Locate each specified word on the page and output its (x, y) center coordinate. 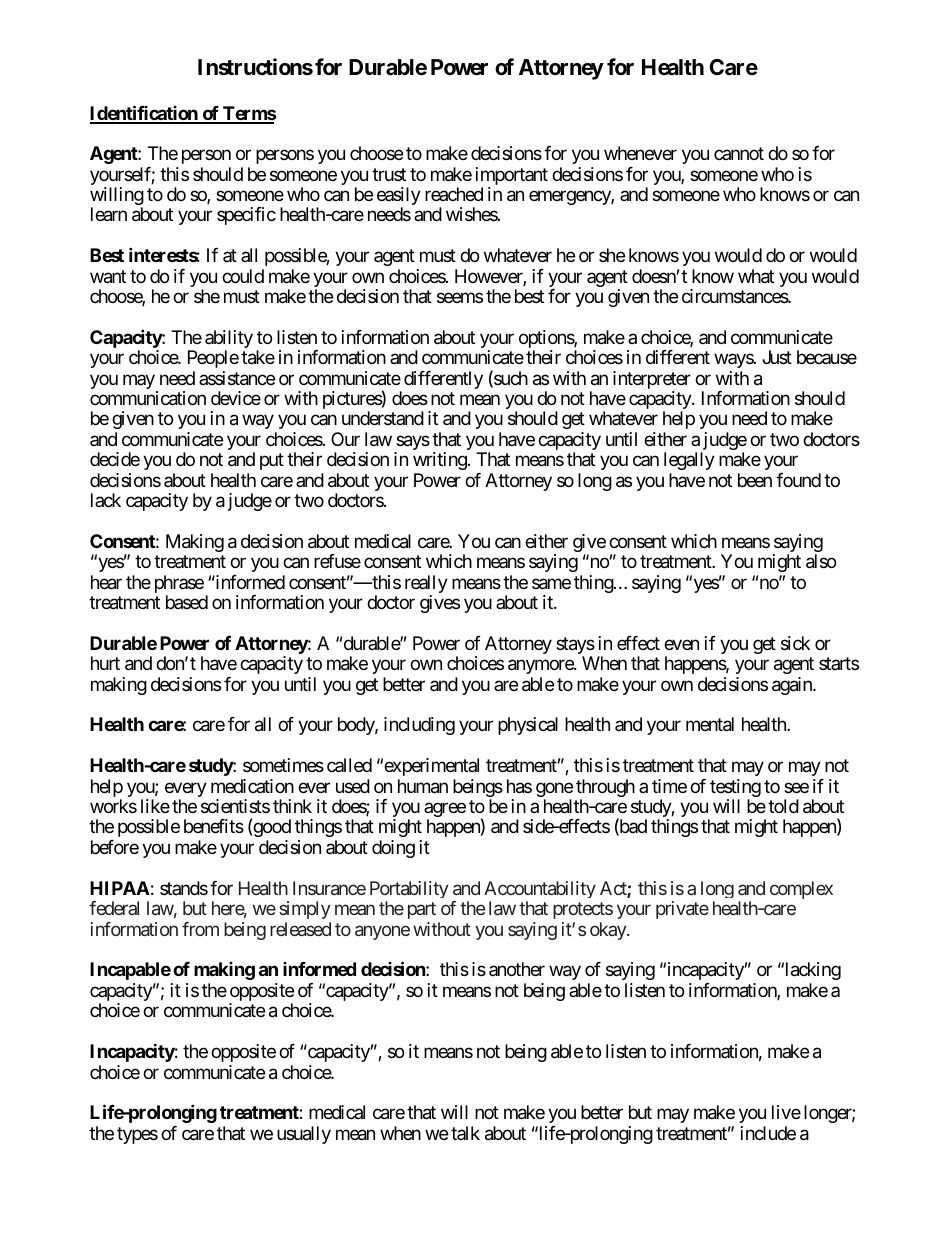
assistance (237, 378)
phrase (179, 585)
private (682, 910)
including (419, 726)
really (426, 585)
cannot (739, 153)
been (755, 480)
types (137, 1135)
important (512, 177)
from (200, 929)
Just (777, 357)
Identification (145, 114)
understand (383, 418)
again (793, 686)
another (517, 969)
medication (252, 786)
